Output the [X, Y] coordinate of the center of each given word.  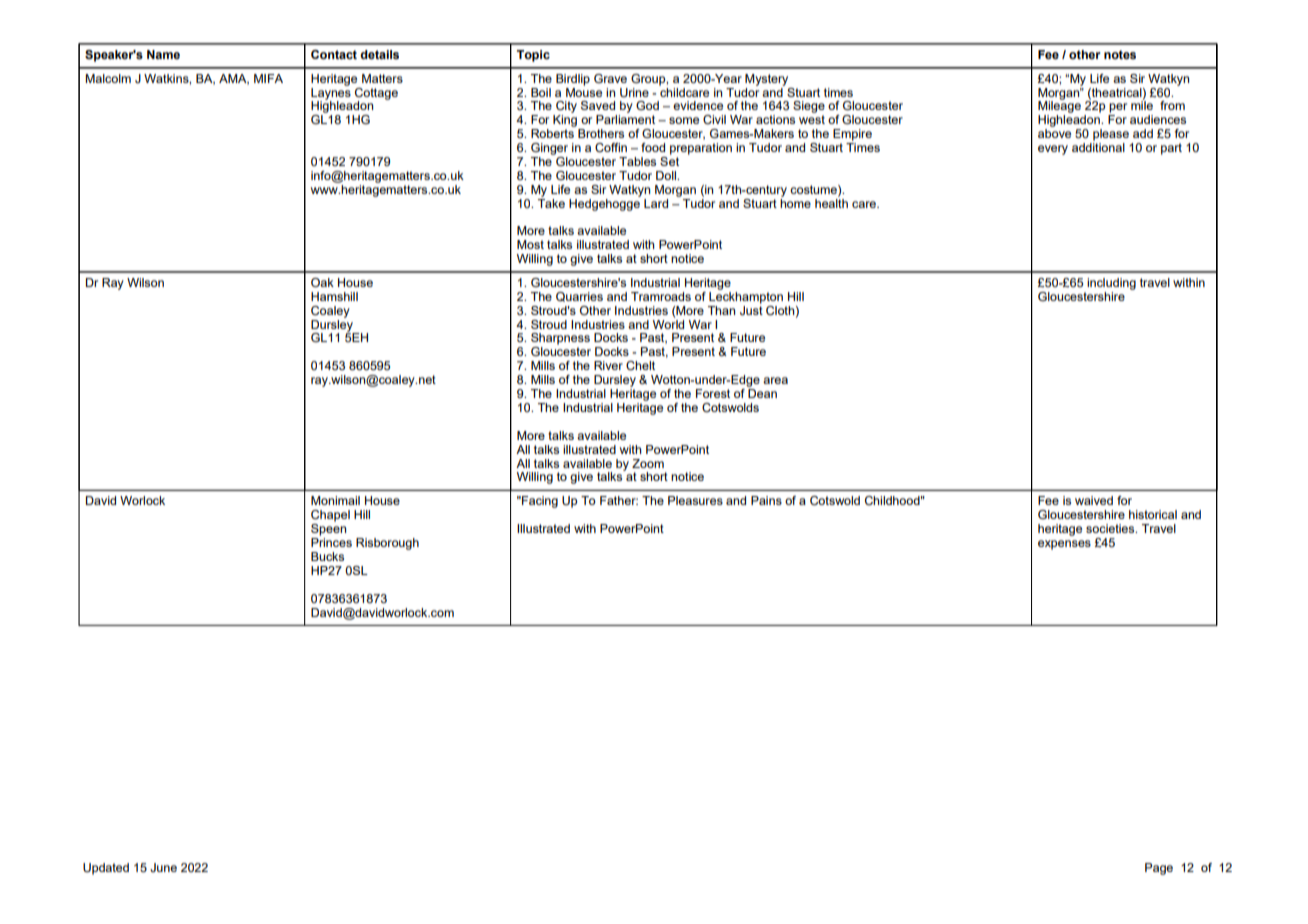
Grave [610, 78]
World [668, 323]
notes [1120, 54]
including [1111, 284]
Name [163, 54]
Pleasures [695, 500]
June [163, 867]
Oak [322, 282]
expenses [1064, 545]
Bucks [327, 556]
